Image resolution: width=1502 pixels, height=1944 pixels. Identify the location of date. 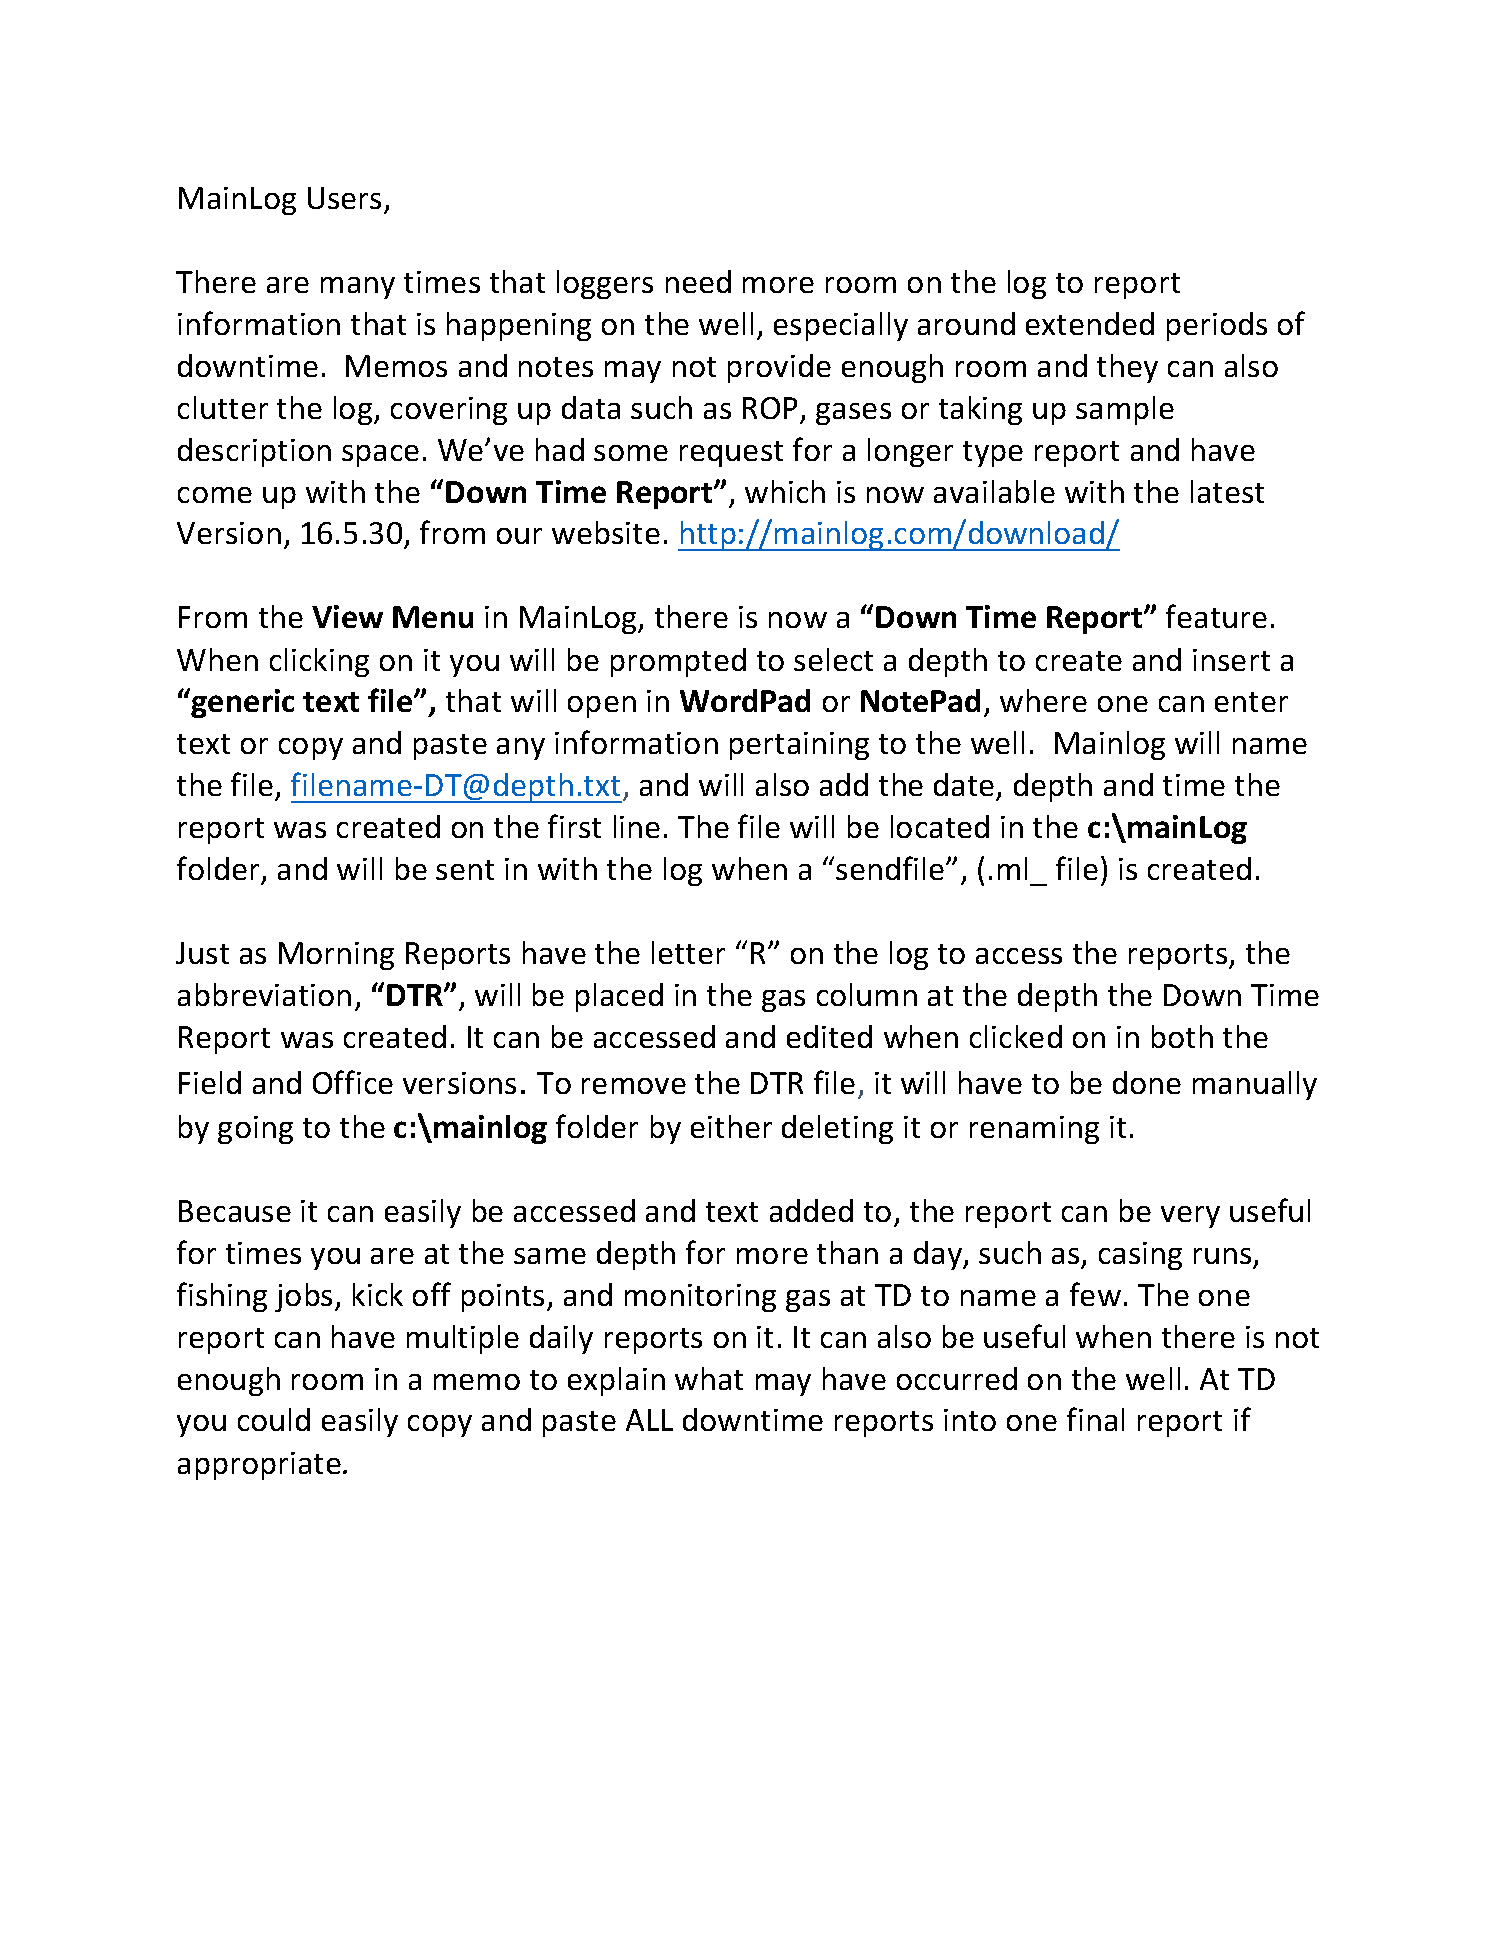
(965, 786).
